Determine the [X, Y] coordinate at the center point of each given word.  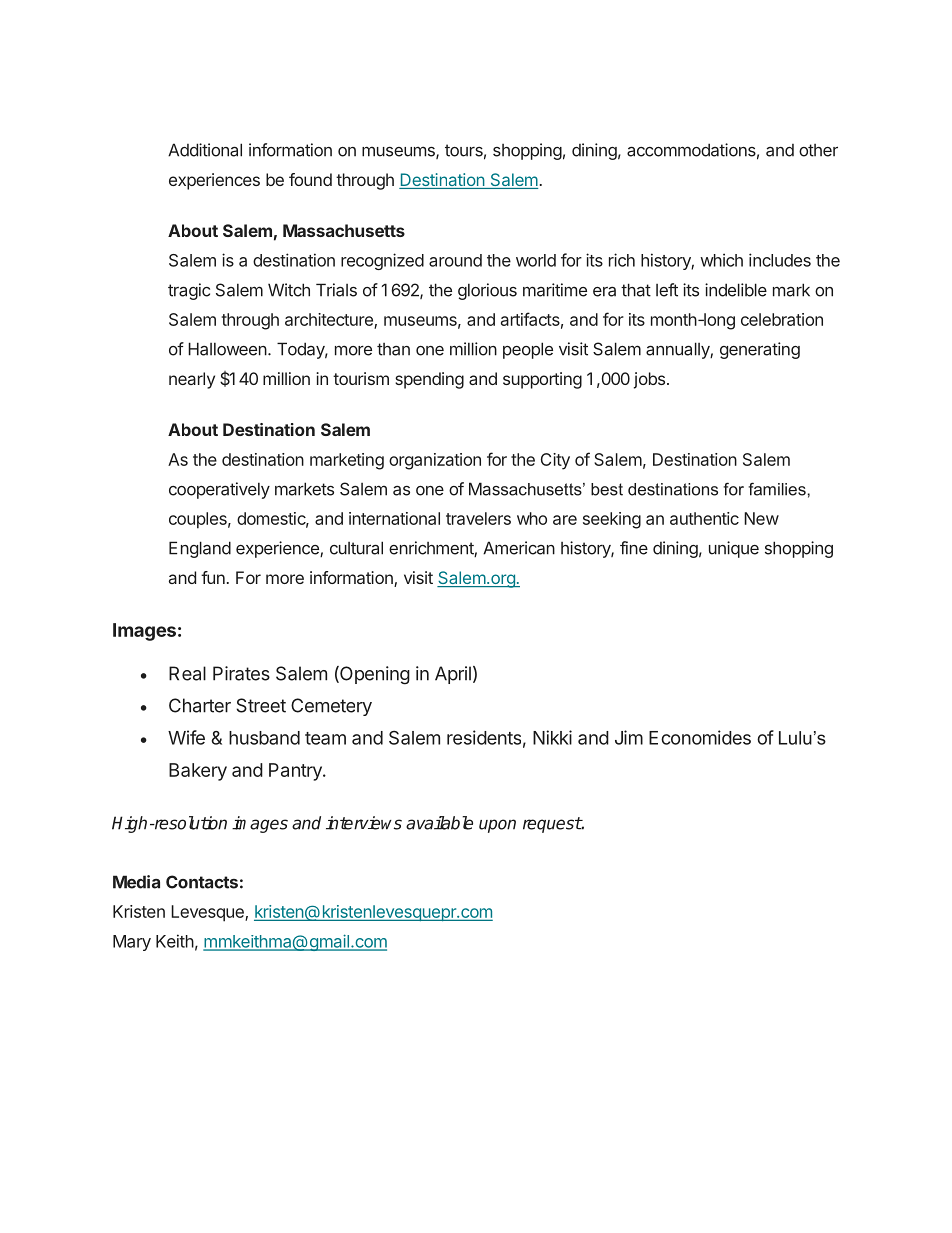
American [519, 548]
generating [760, 350]
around [455, 260]
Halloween [227, 349]
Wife [186, 737]
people [528, 350]
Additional [205, 150]
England [200, 549]
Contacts [202, 882]
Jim [629, 737]
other [818, 150]
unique [734, 549]
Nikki [552, 737]
